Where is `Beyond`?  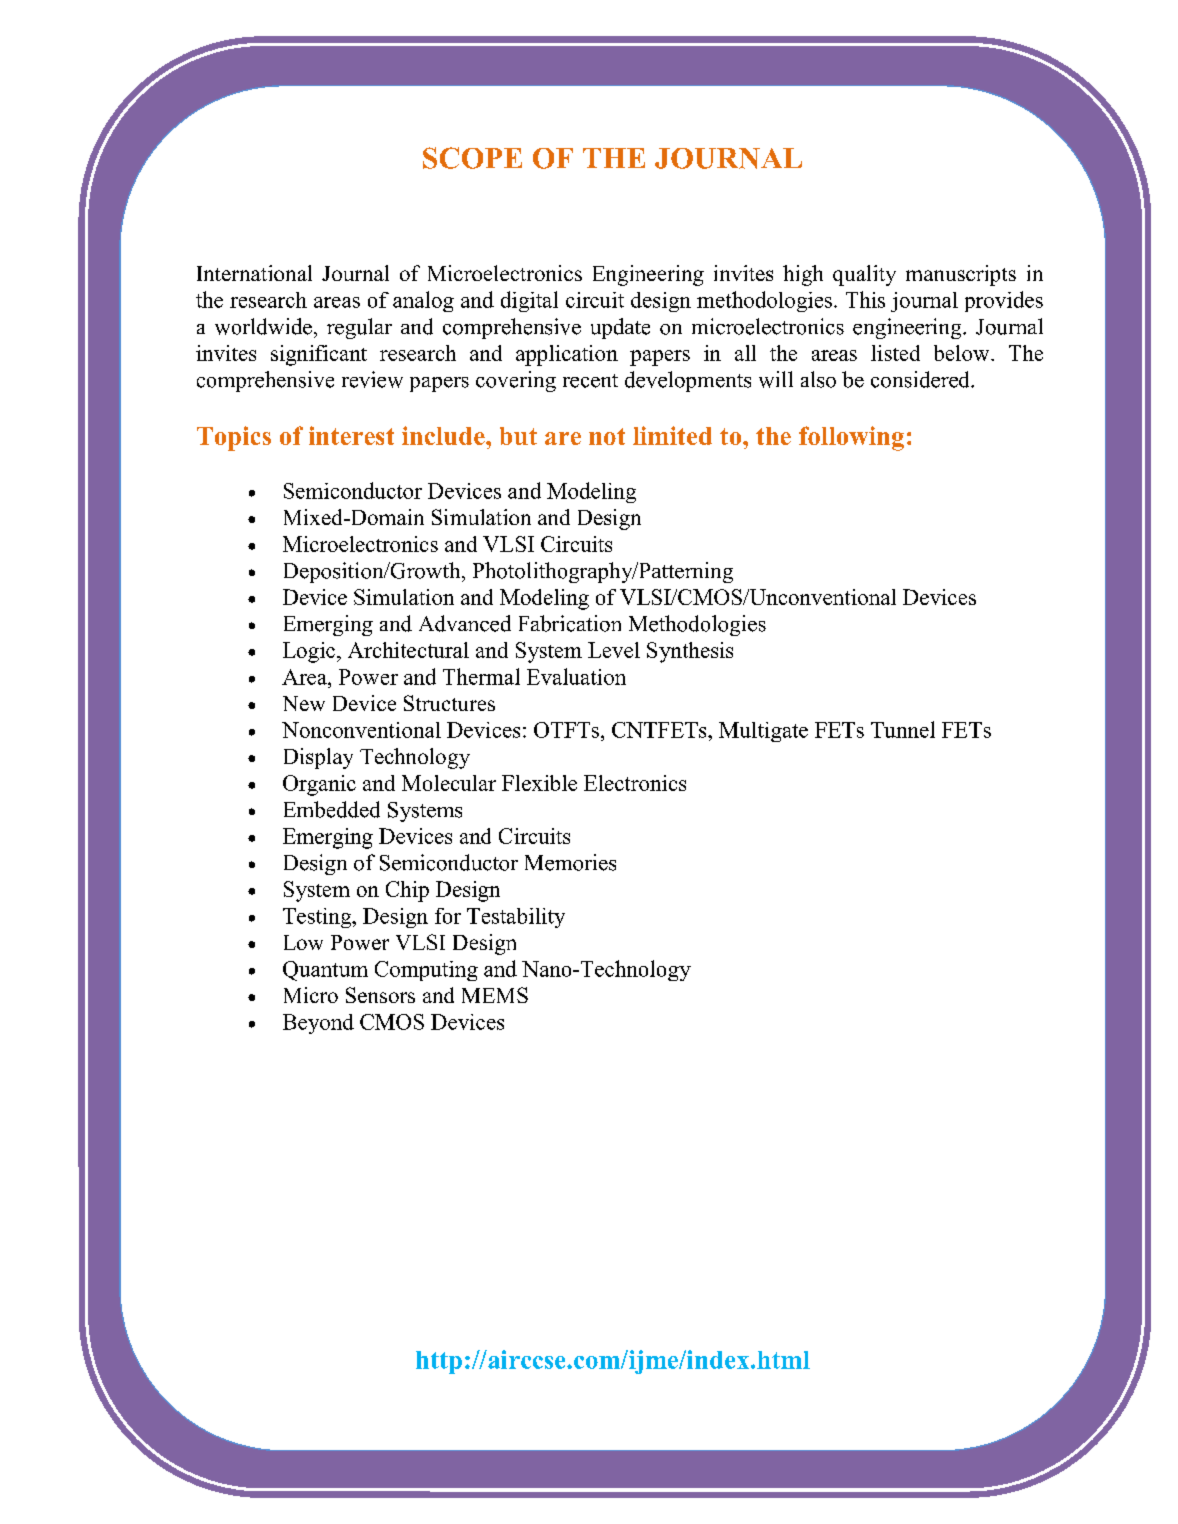
Beyond is located at coordinates (318, 1024).
